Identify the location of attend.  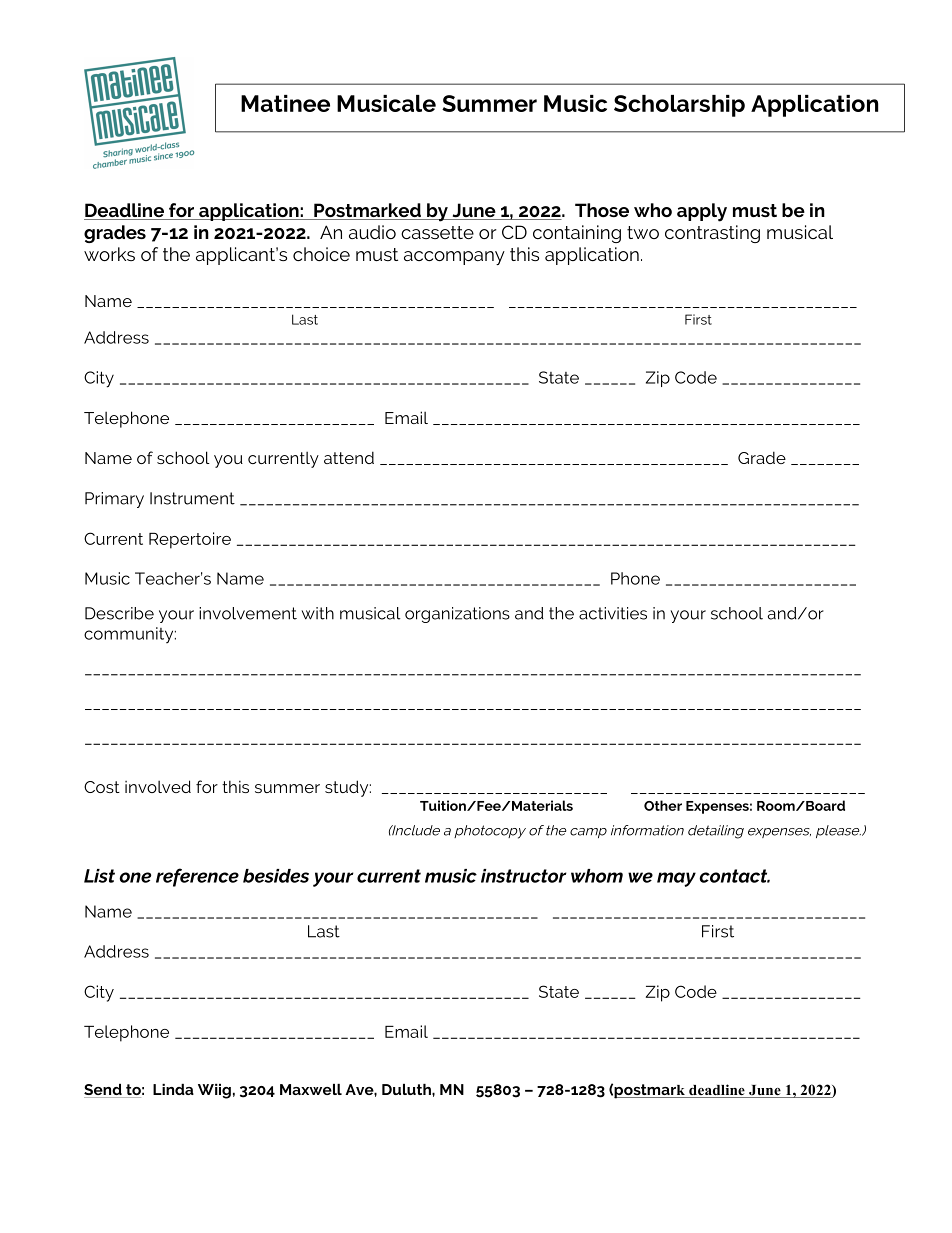
(349, 457).
